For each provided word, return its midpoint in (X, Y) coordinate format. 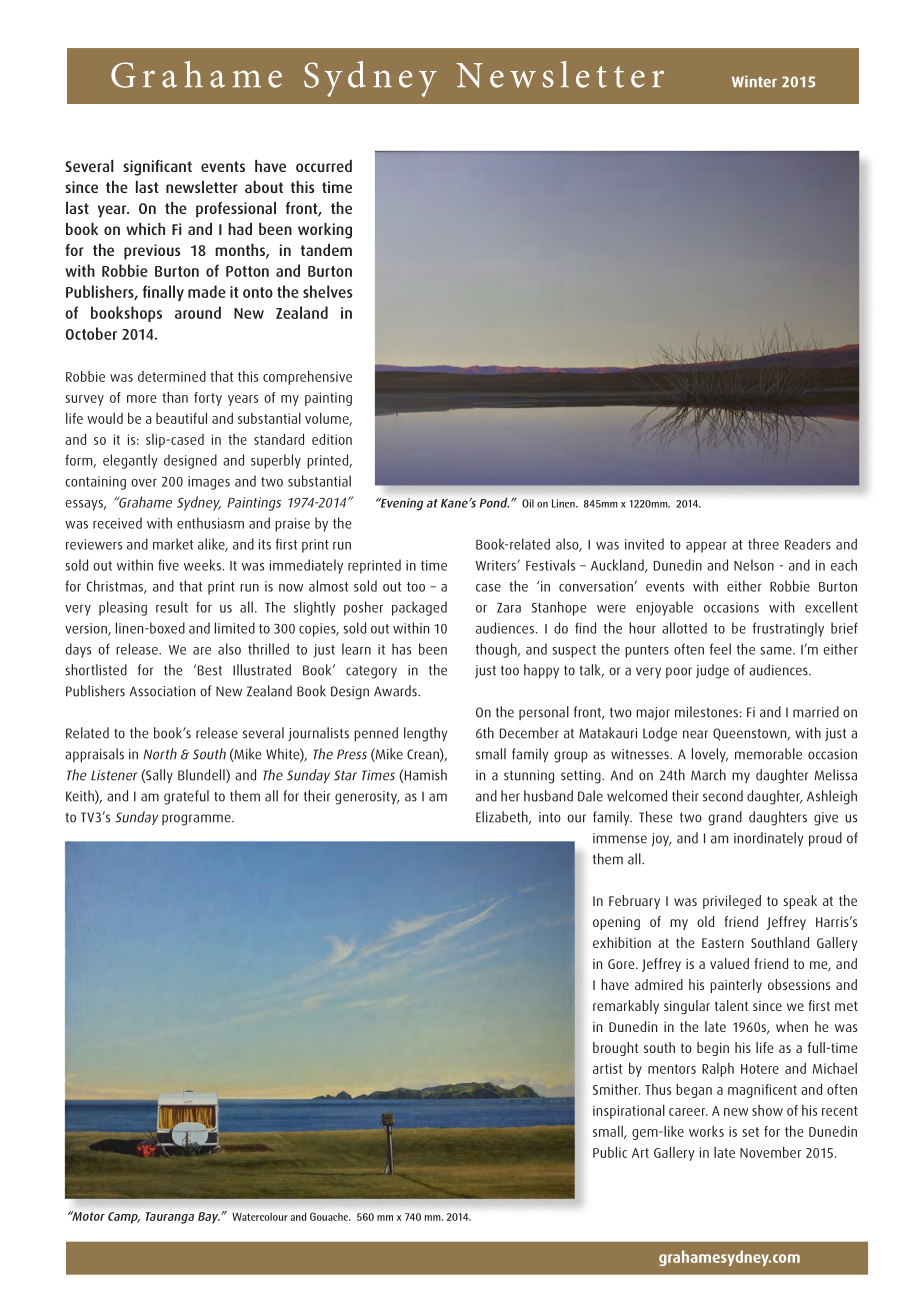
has (401, 649)
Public (610, 1152)
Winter (754, 81)
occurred (324, 166)
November (770, 1152)
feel (720, 649)
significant (157, 168)
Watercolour (260, 1217)
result (172, 607)
